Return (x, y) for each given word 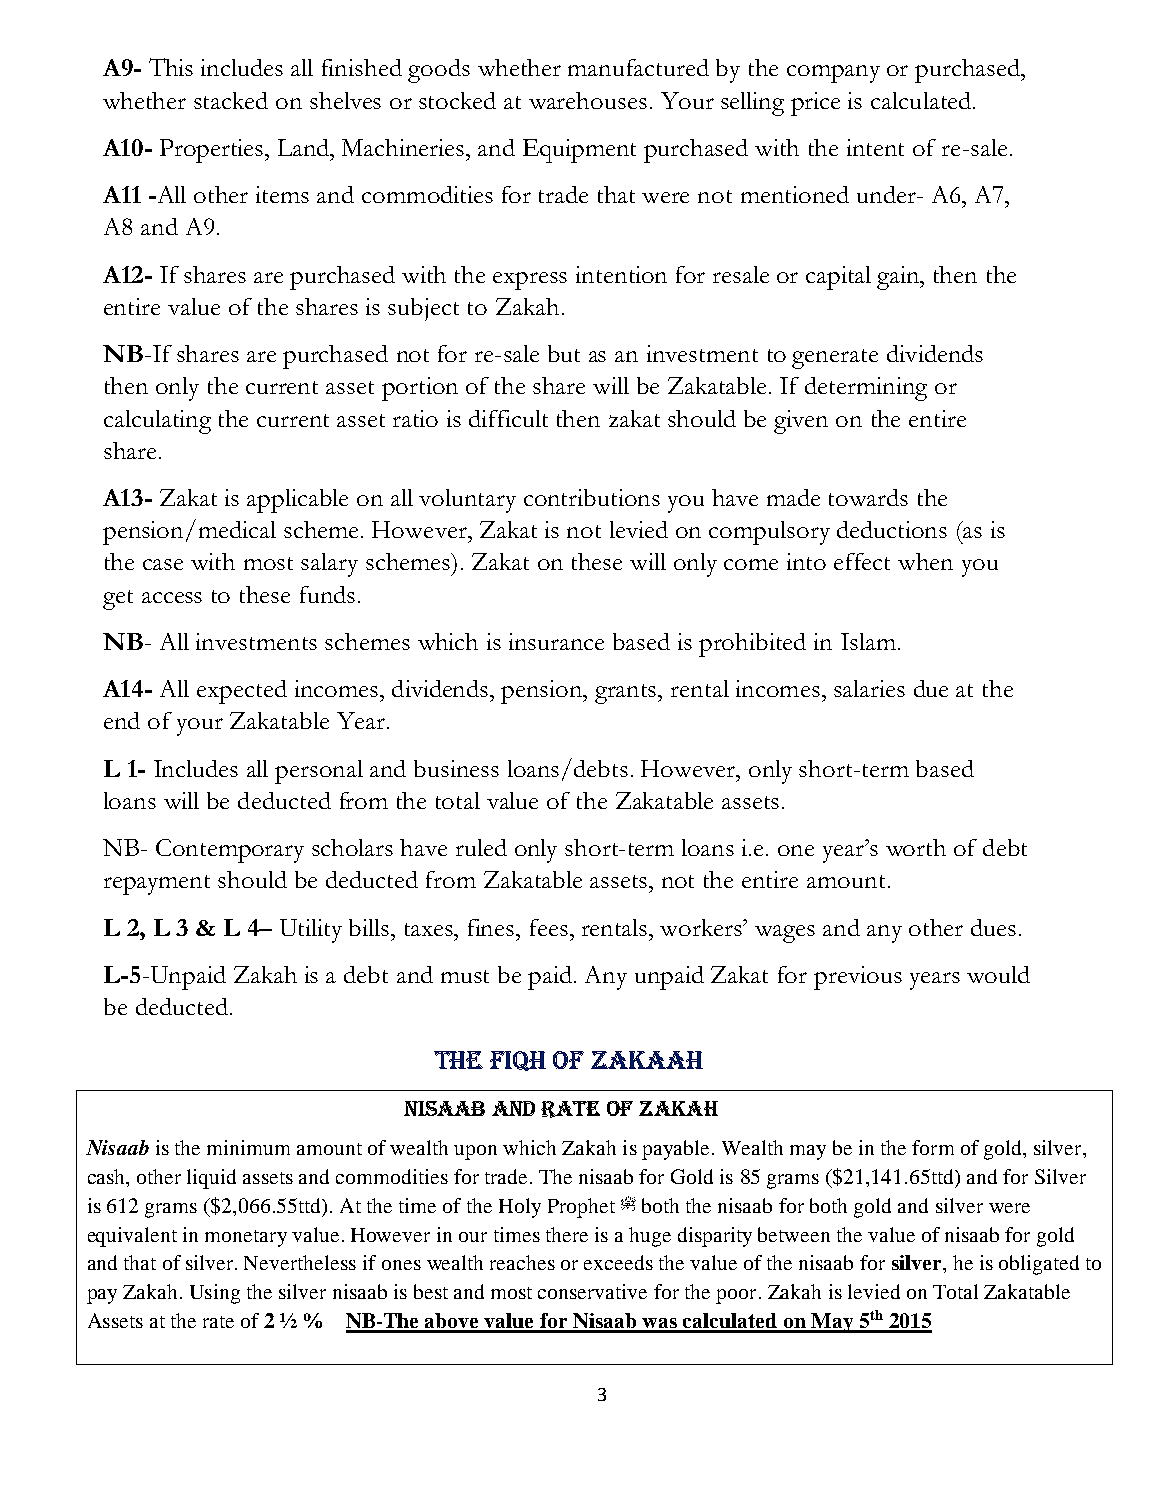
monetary (246, 1238)
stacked (231, 100)
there (567, 1234)
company (833, 74)
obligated (1039, 1265)
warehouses (588, 100)
